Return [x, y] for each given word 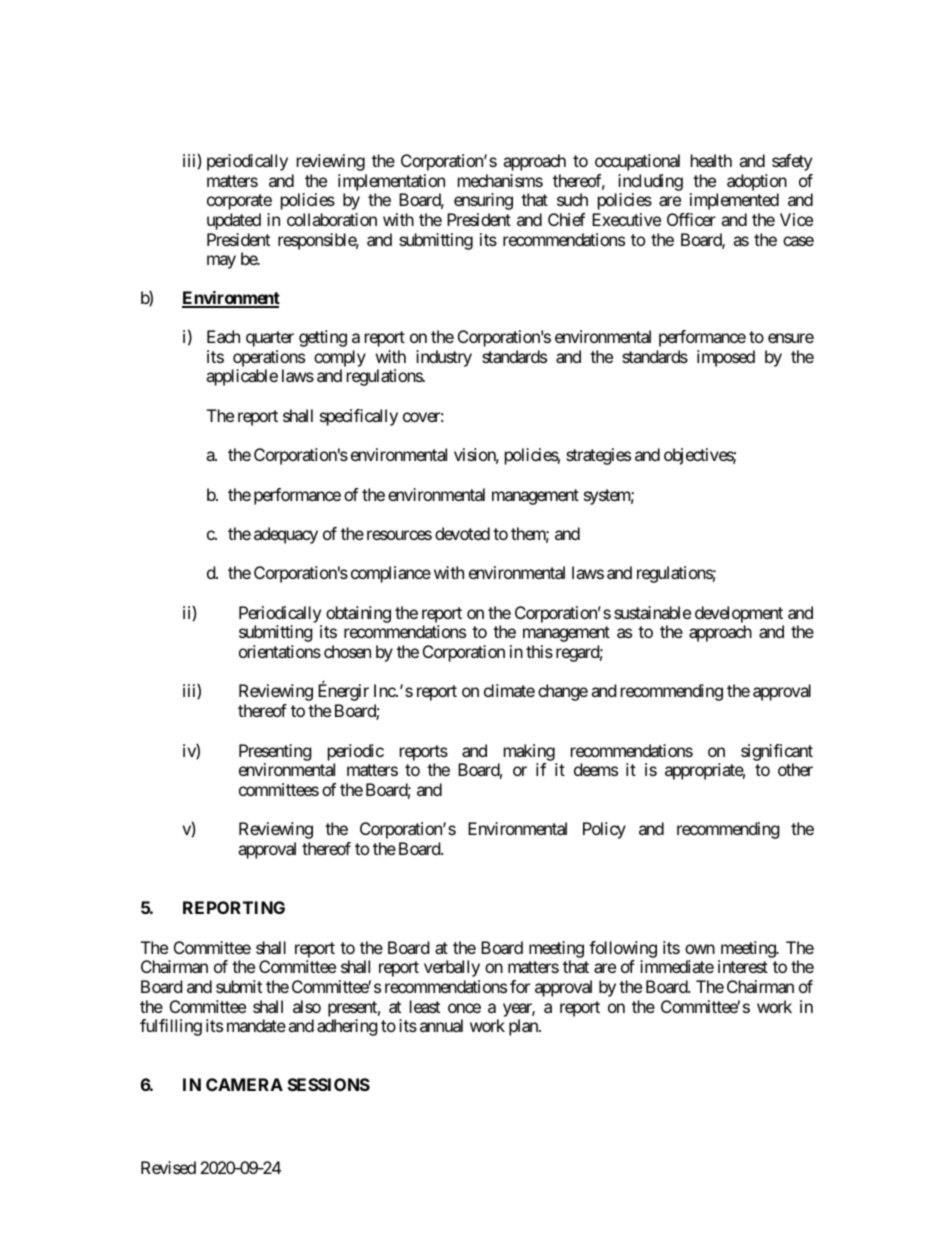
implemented [734, 201]
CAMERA [244, 1084]
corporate [239, 202]
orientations [280, 651]
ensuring [483, 201]
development [739, 616]
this [539, 651]
